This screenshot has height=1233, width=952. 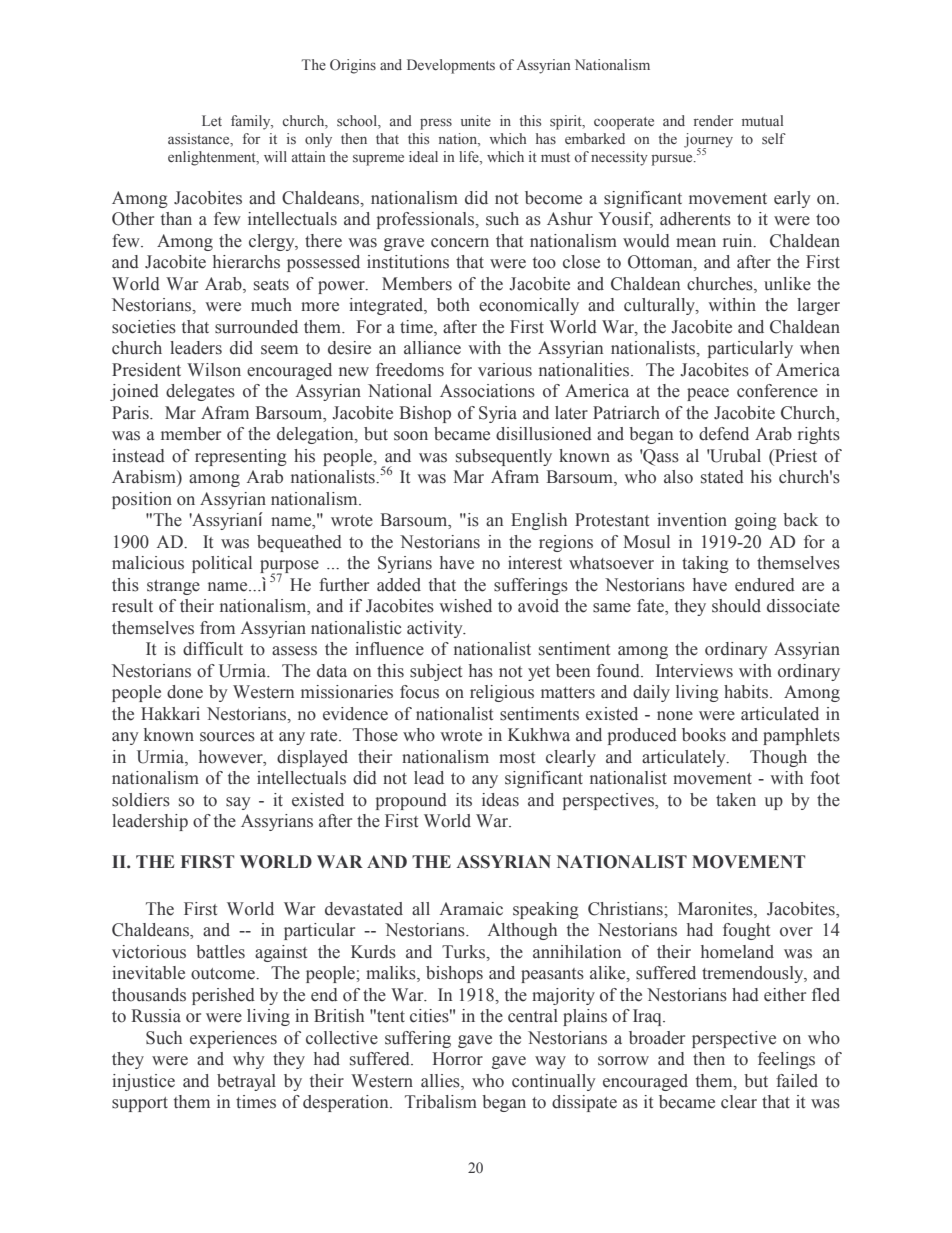 What do you see at coordinates (275, 156) in the screenshot?
I see `will` at bounding box center [275, 156].
